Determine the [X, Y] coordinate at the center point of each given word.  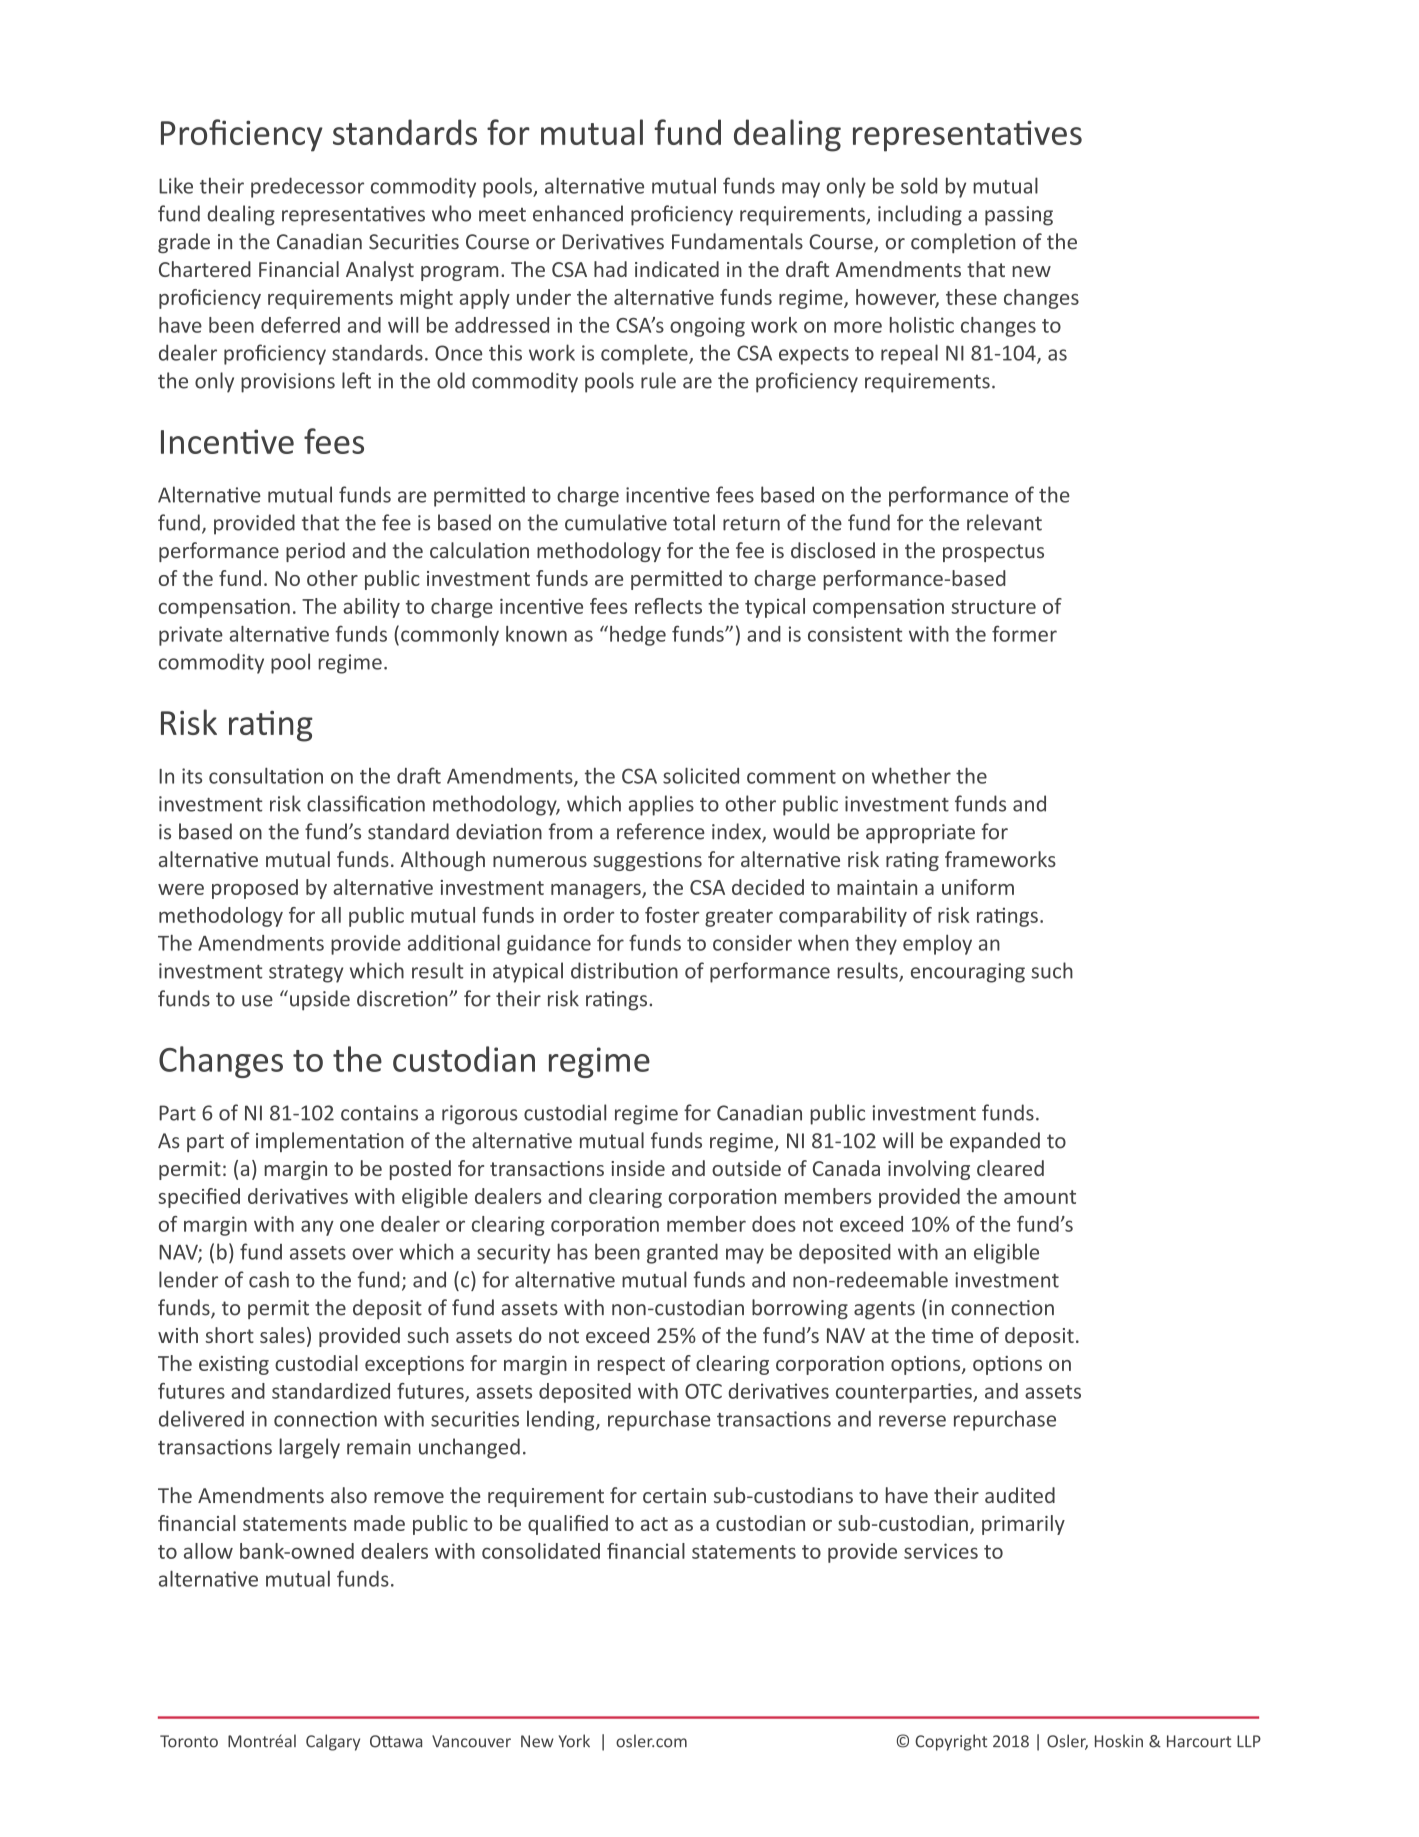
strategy [306, 974]
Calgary [333, 1742]
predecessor [307, 187]
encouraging [968, 973]
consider [752, 943]
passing [1019, 216]
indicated [677, 269]
